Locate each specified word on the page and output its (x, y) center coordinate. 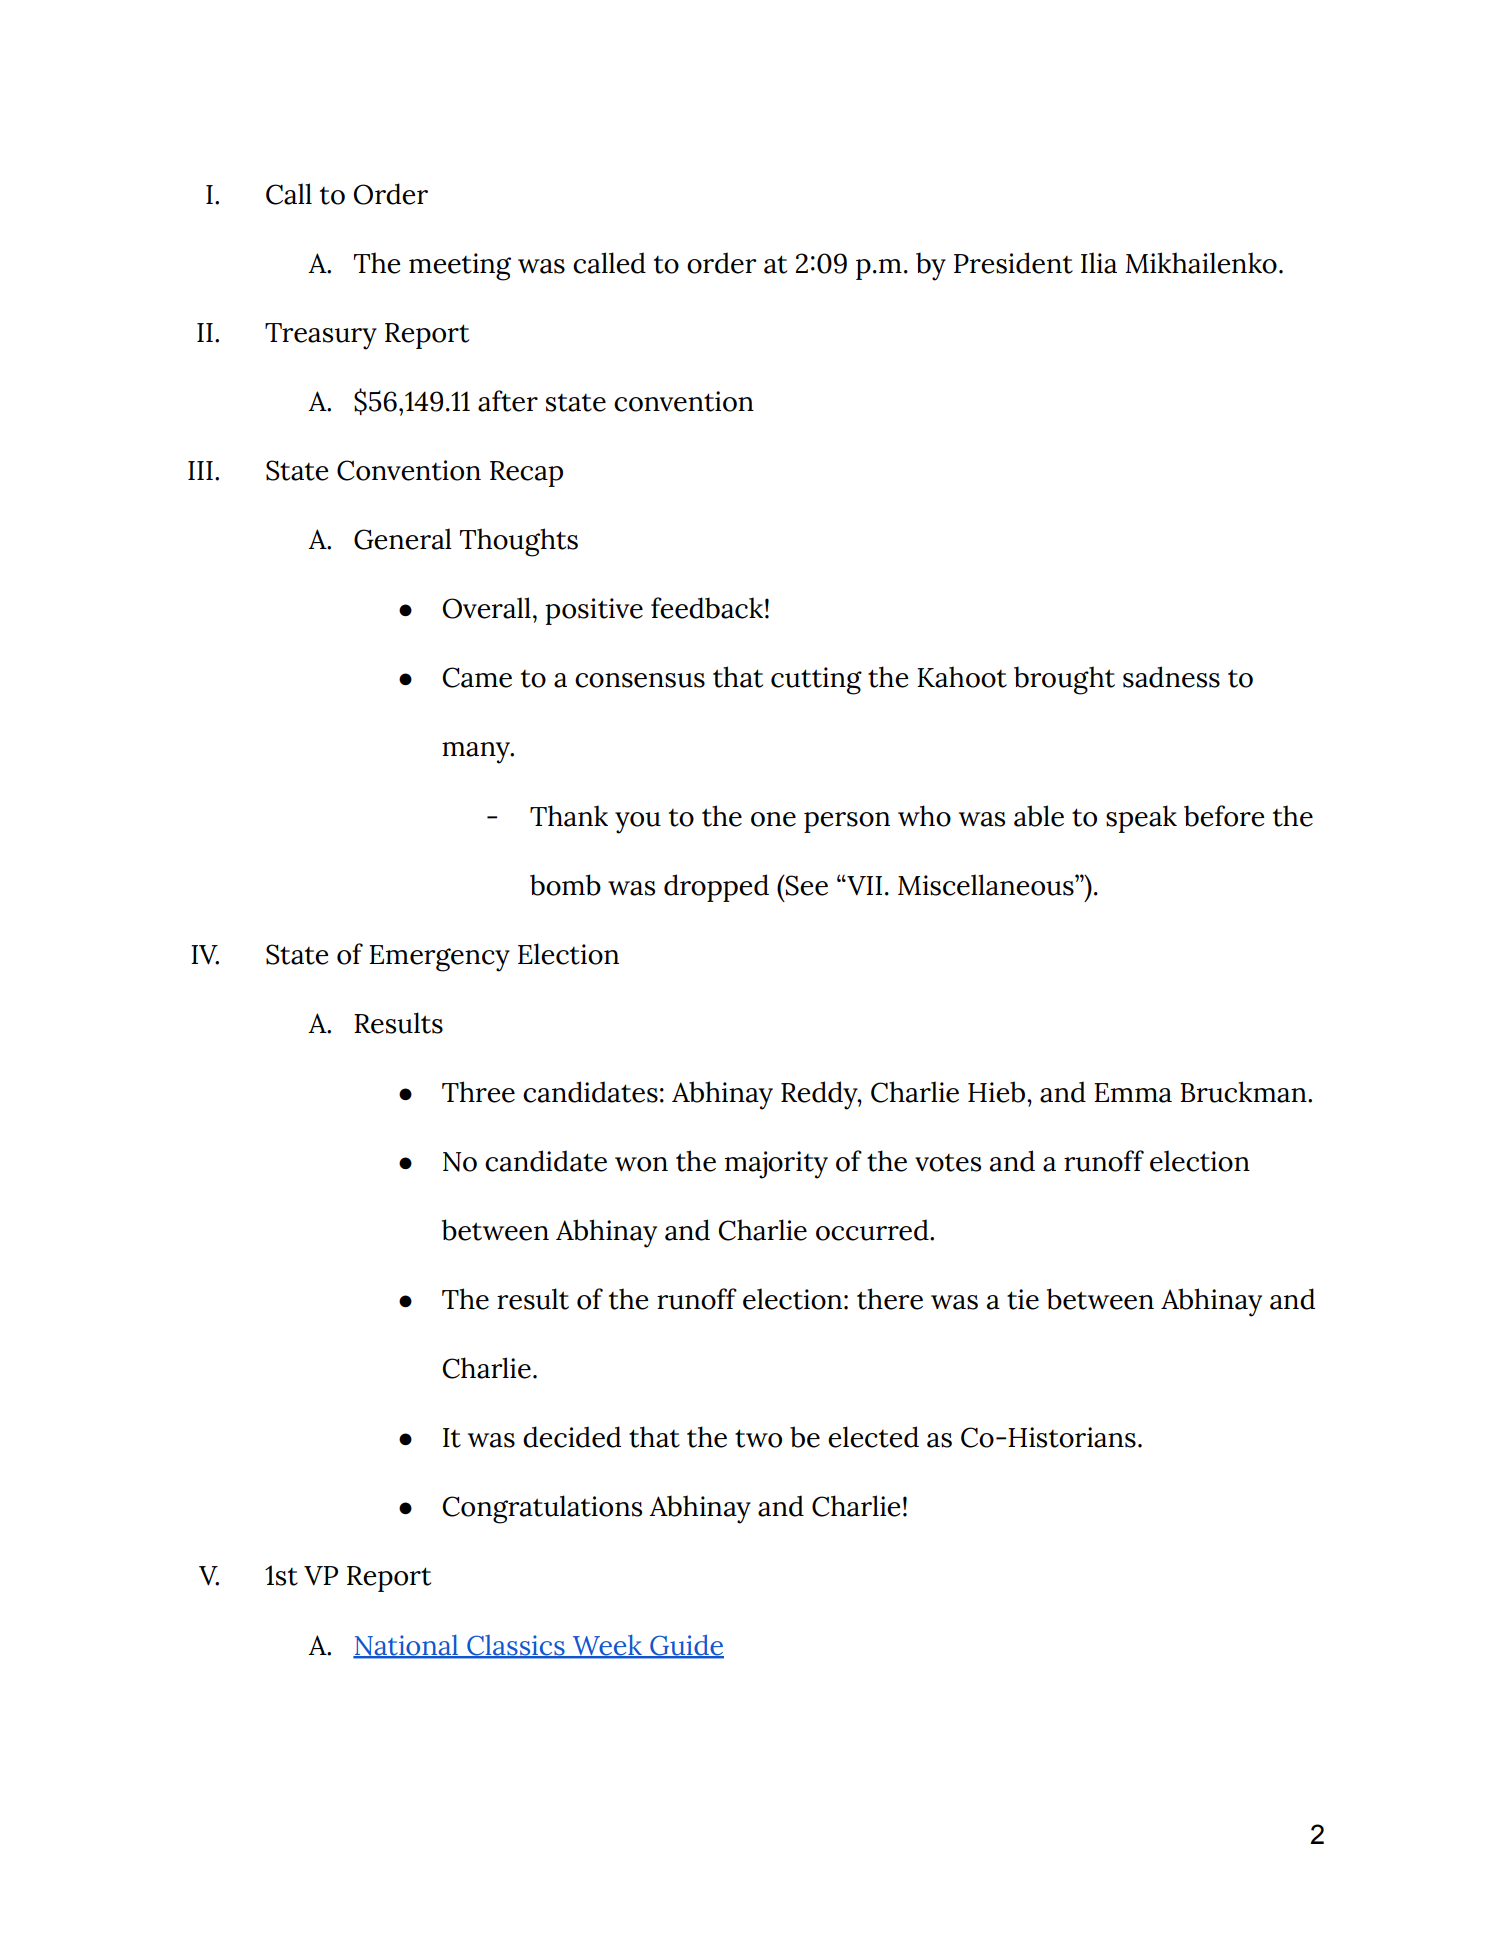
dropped (716, 888)
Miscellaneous (987, 885)
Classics (516, 1646)
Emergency (439, 958)
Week (607, 1646)
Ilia (1099, 263)
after (508, 401)
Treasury (321, 336)
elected (873, 1437)
